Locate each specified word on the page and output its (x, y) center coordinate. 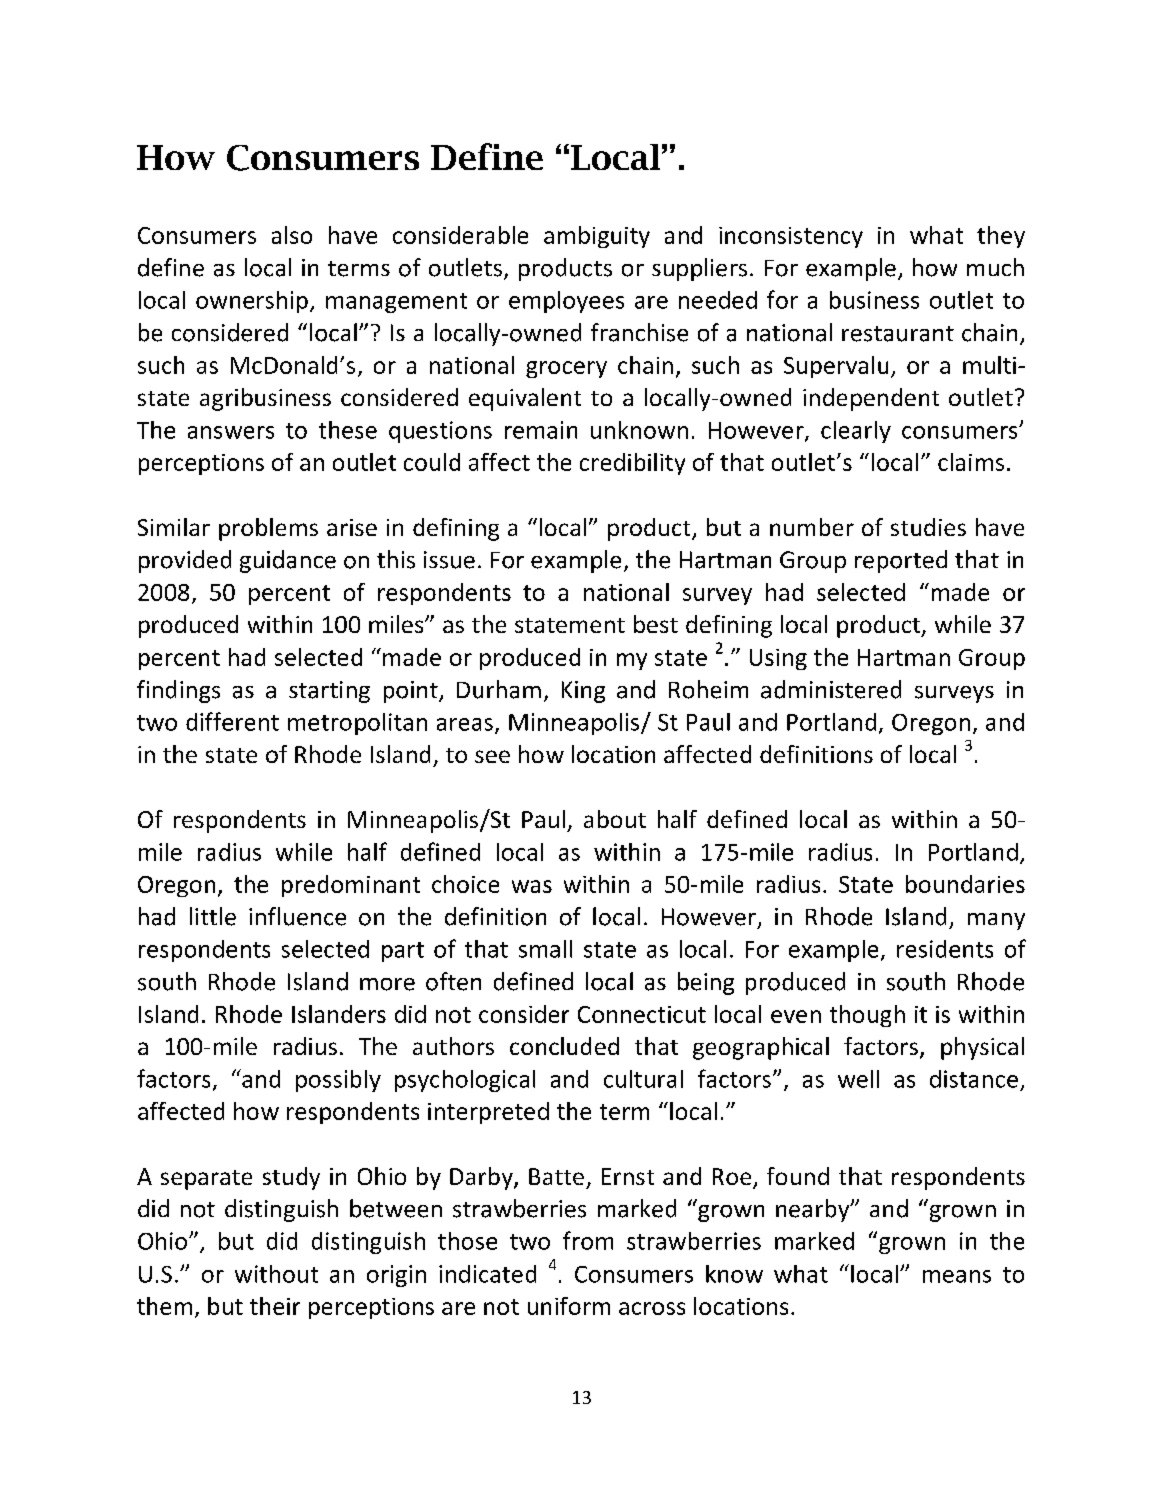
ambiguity (597, 237)
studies (928, 527)
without (276, 1274)
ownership (252, 302)
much (995, 267)
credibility (632, 464)
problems (268, 529)
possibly (338, 1081)
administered (831, 689)
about (615, 819)
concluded (564, 1046)
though (867, 1016)
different (232, 721)
